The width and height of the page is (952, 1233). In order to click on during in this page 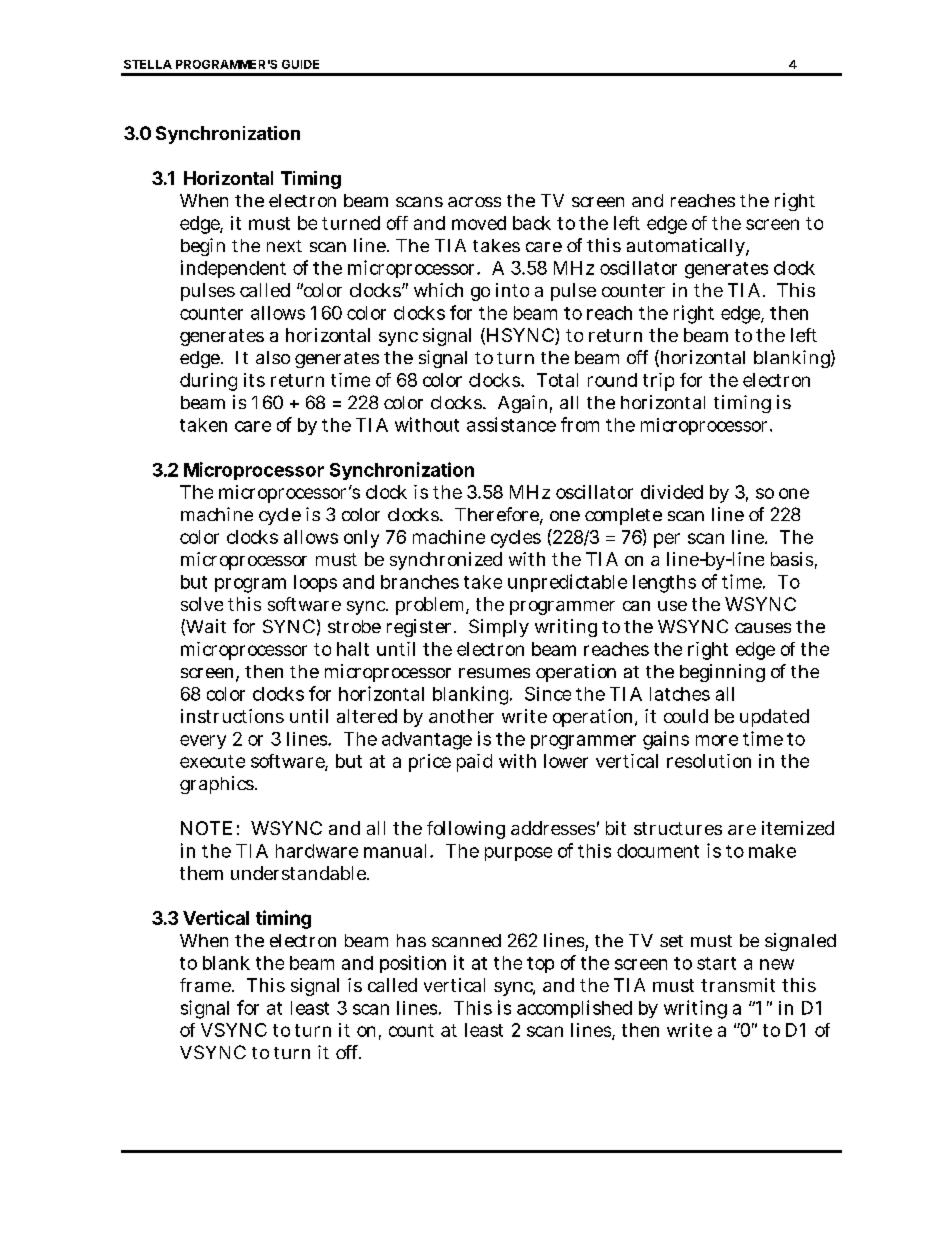, I will do `click(208, 382)`.
